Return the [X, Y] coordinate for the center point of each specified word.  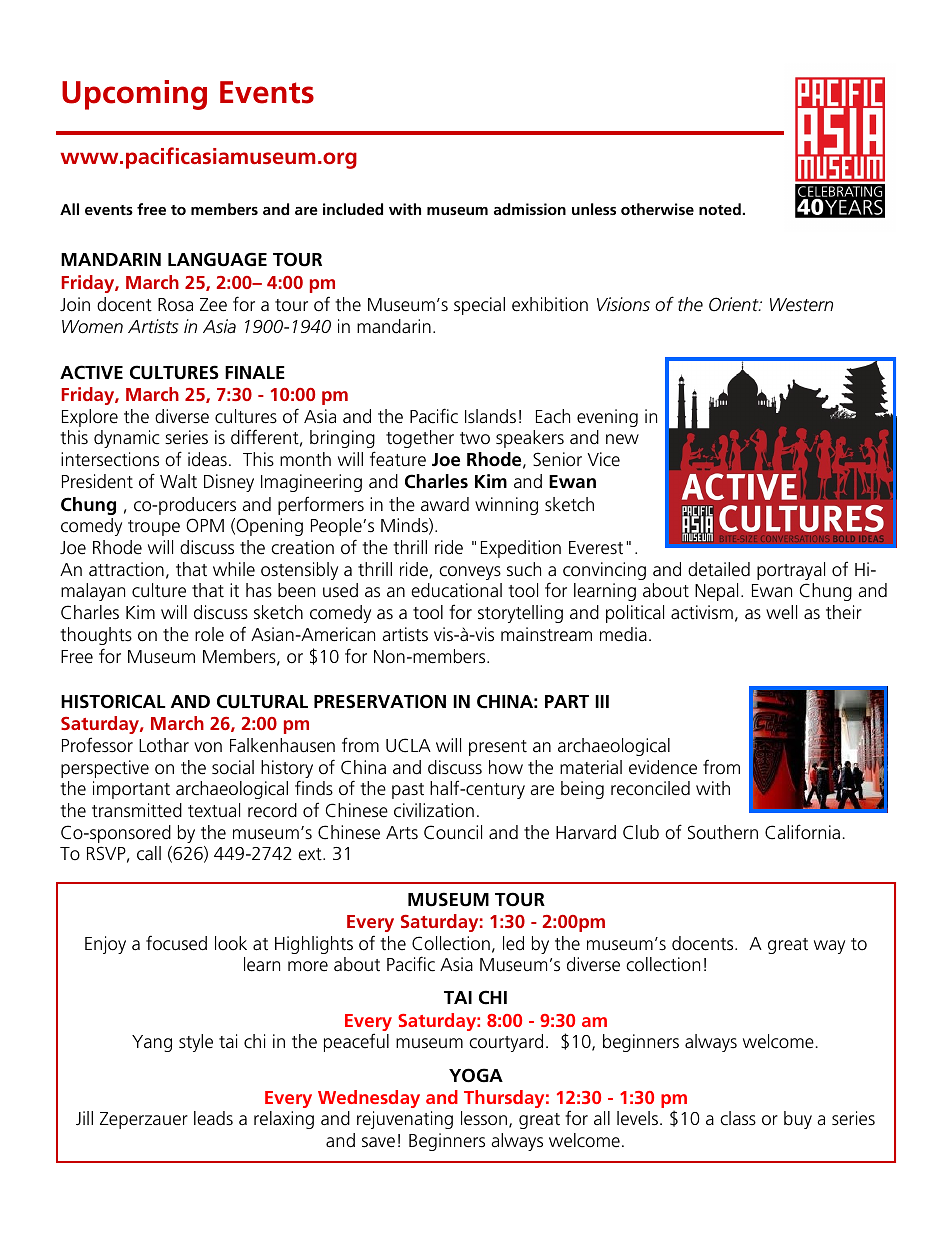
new [622, 439]
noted [720, 209]
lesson [484, 1118]
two [475, 438]
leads [213, 1118]
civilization [434, 810]
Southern [723, 832]
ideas [207, 459]
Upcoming [134, 95]
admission [530, 209]
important [131, 790]
